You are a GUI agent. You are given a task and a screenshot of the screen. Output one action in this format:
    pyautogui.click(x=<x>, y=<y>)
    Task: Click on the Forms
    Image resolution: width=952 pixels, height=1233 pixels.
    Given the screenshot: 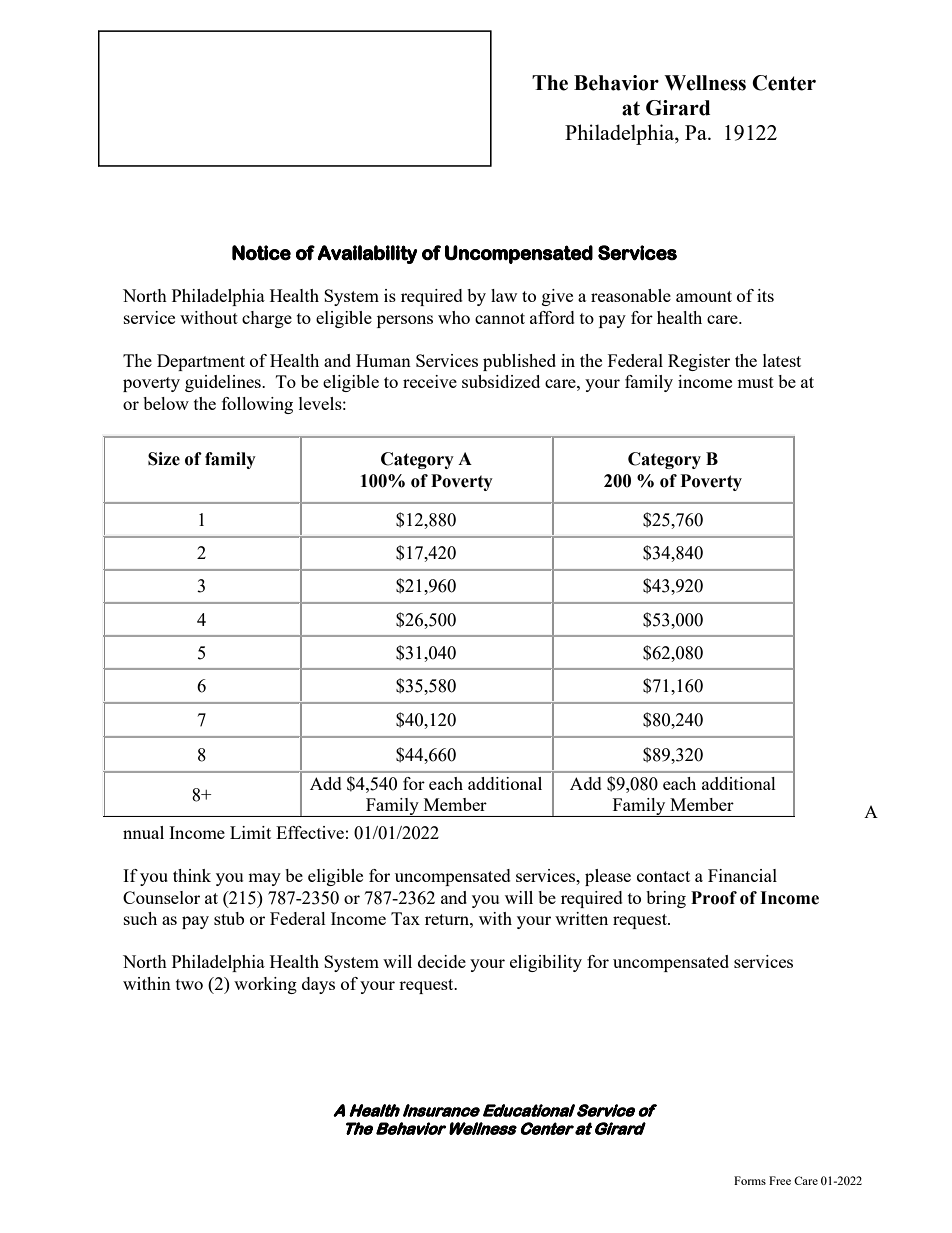 What is the action you would take?
    pyautogui.click(x=750, y=1180)
